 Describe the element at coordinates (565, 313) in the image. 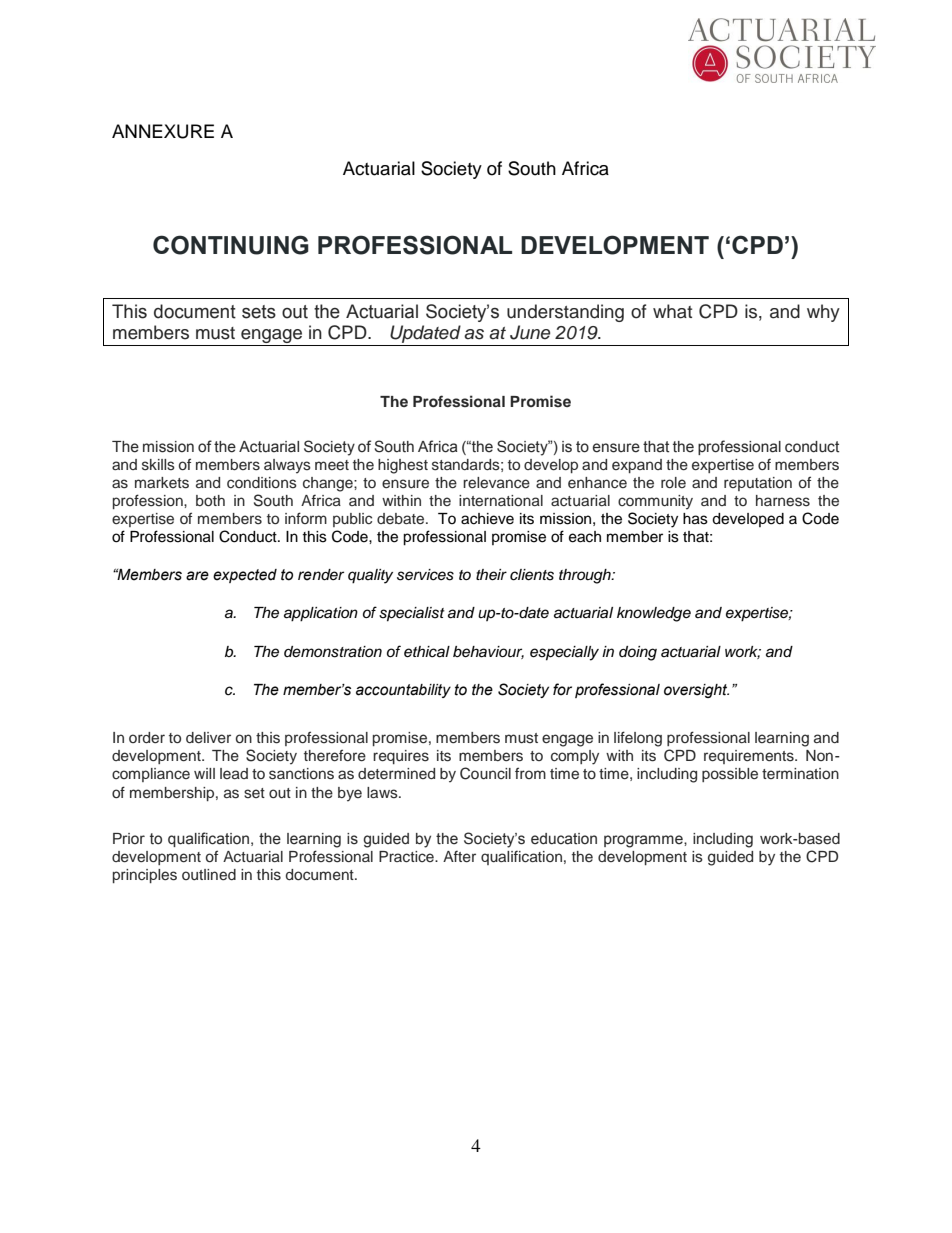

I see `understanding` at that location.
